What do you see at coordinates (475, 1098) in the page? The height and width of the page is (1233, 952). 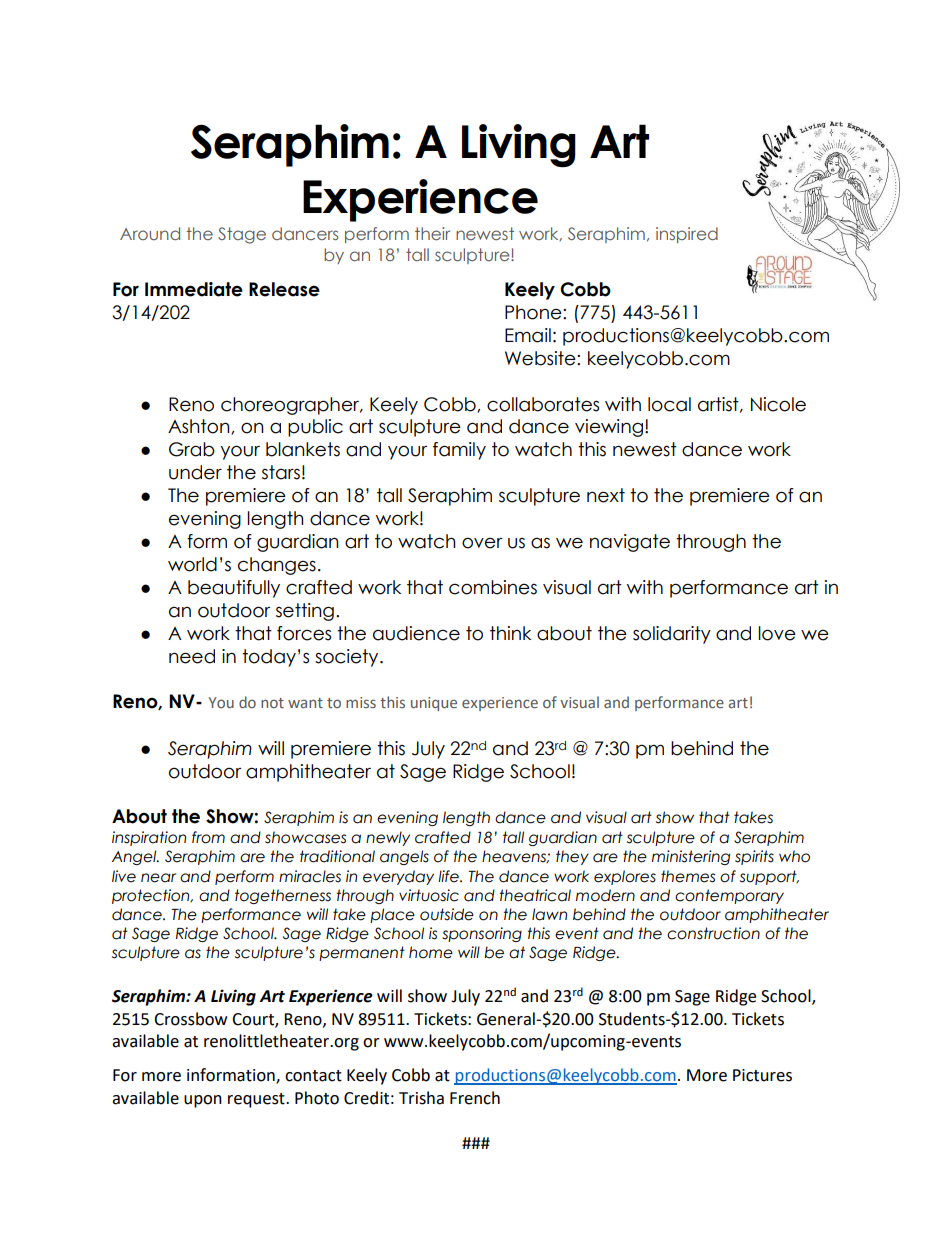 I see `French` at bounding box center [475, 1098].
